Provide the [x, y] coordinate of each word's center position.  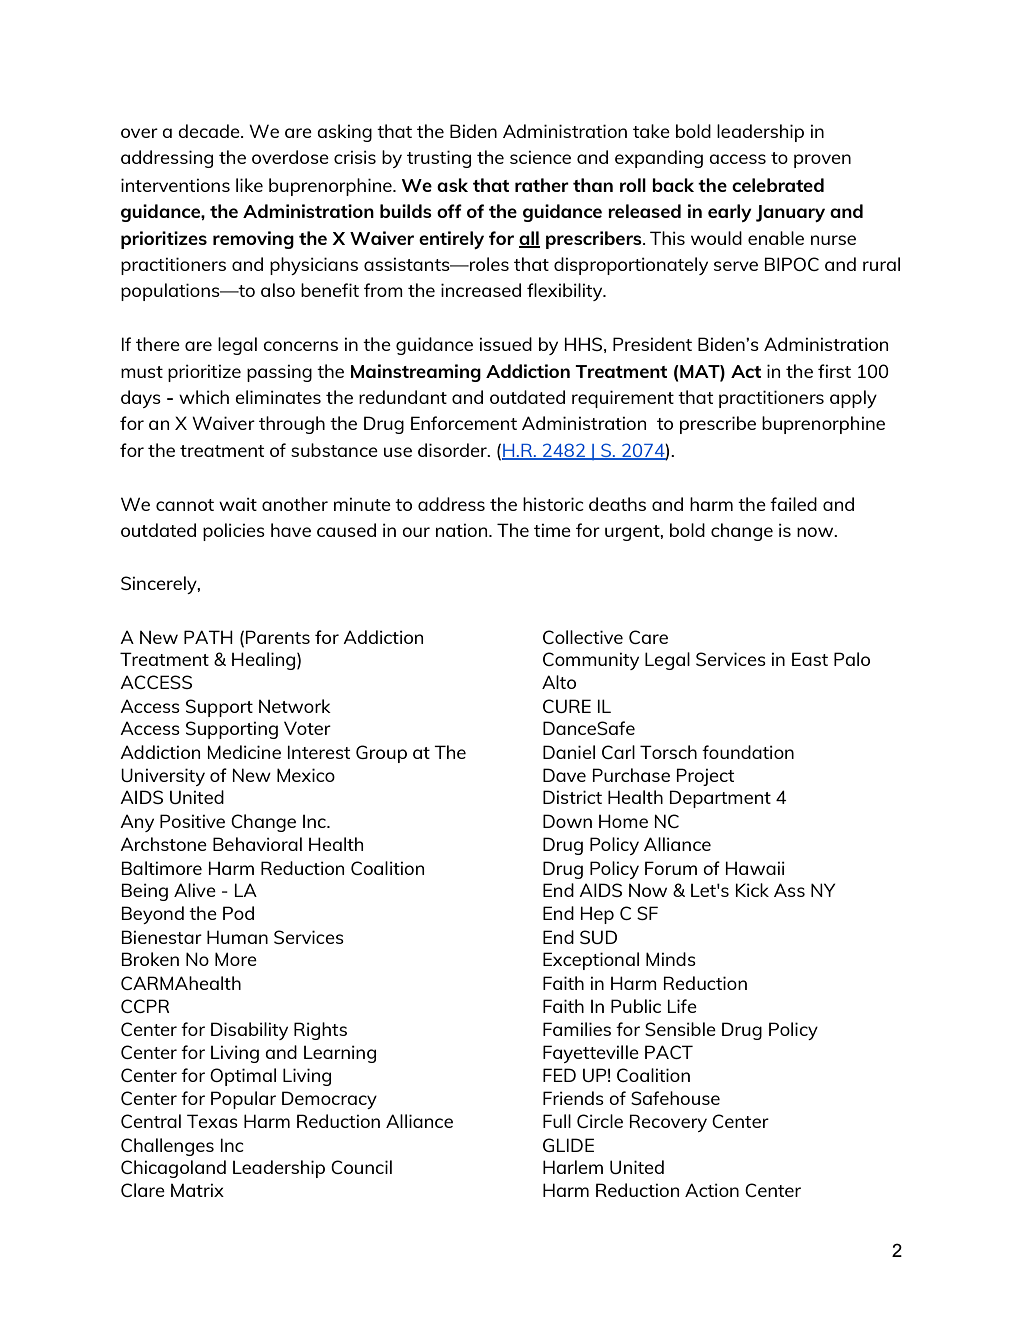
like [249, 185]
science [540, 157]
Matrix [197, 1190]
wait [238, 504]
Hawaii [755, 868]
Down [567, 821]
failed [793, 504]
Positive [192, 821]
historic [553, 504]
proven [822, 161]
